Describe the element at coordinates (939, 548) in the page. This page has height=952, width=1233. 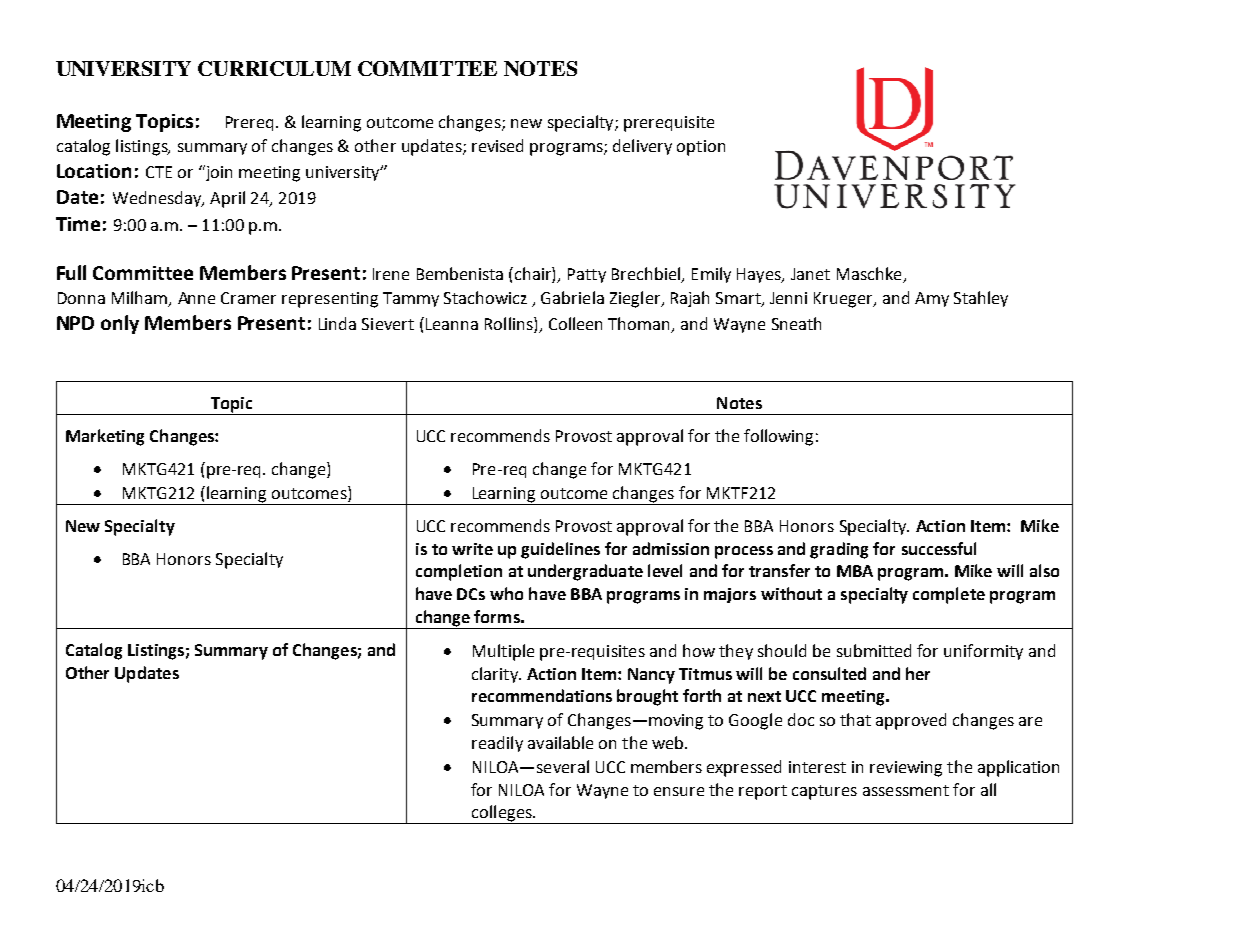
I see `successful` at that location.
